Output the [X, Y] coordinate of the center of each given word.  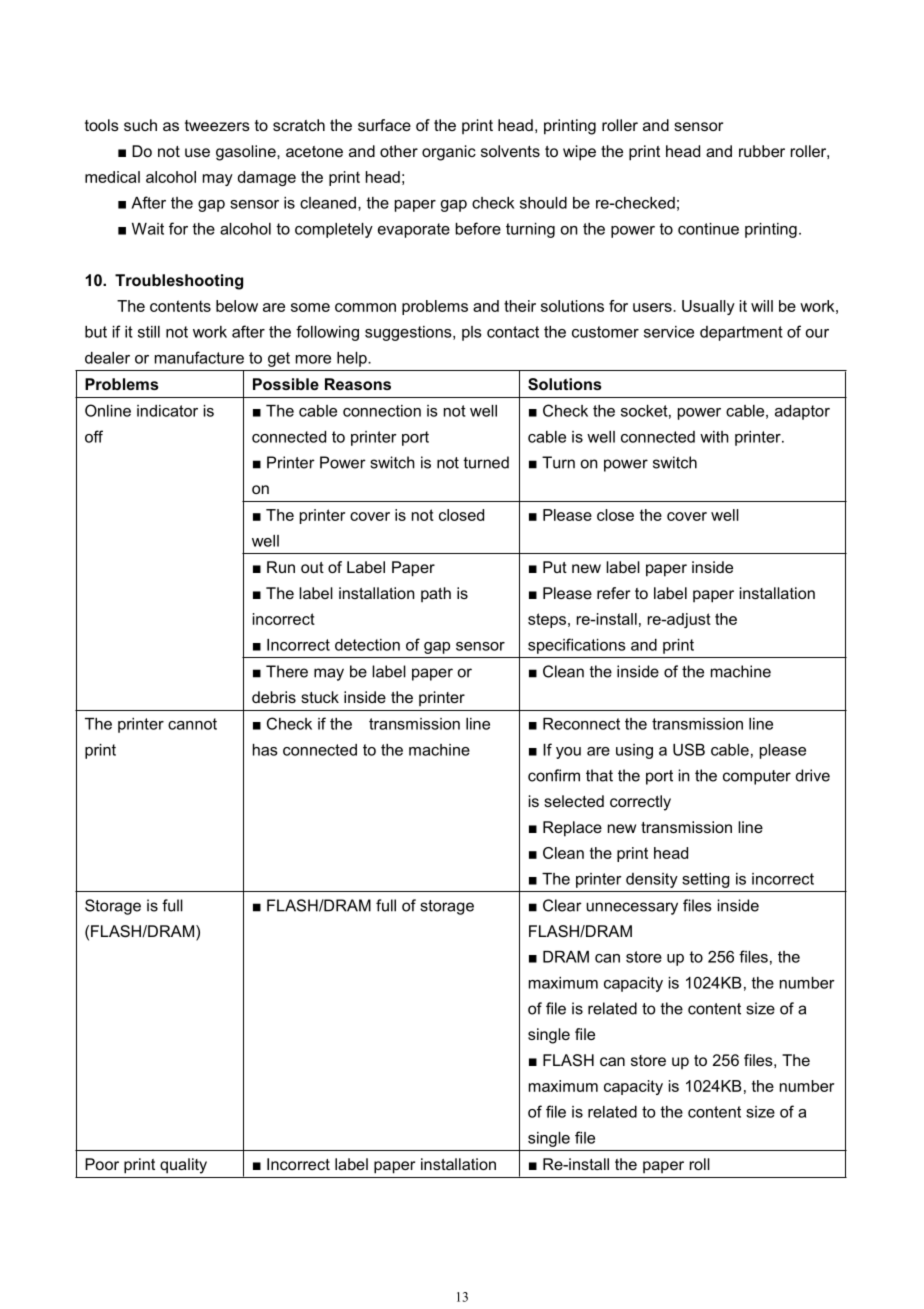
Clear [562, 905]
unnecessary [632, 908]
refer [613, 593]
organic [449, 153]
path [436, 594]
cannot [192, 724]
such [140, 125]
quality [183, 1166]
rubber [762, 151]
